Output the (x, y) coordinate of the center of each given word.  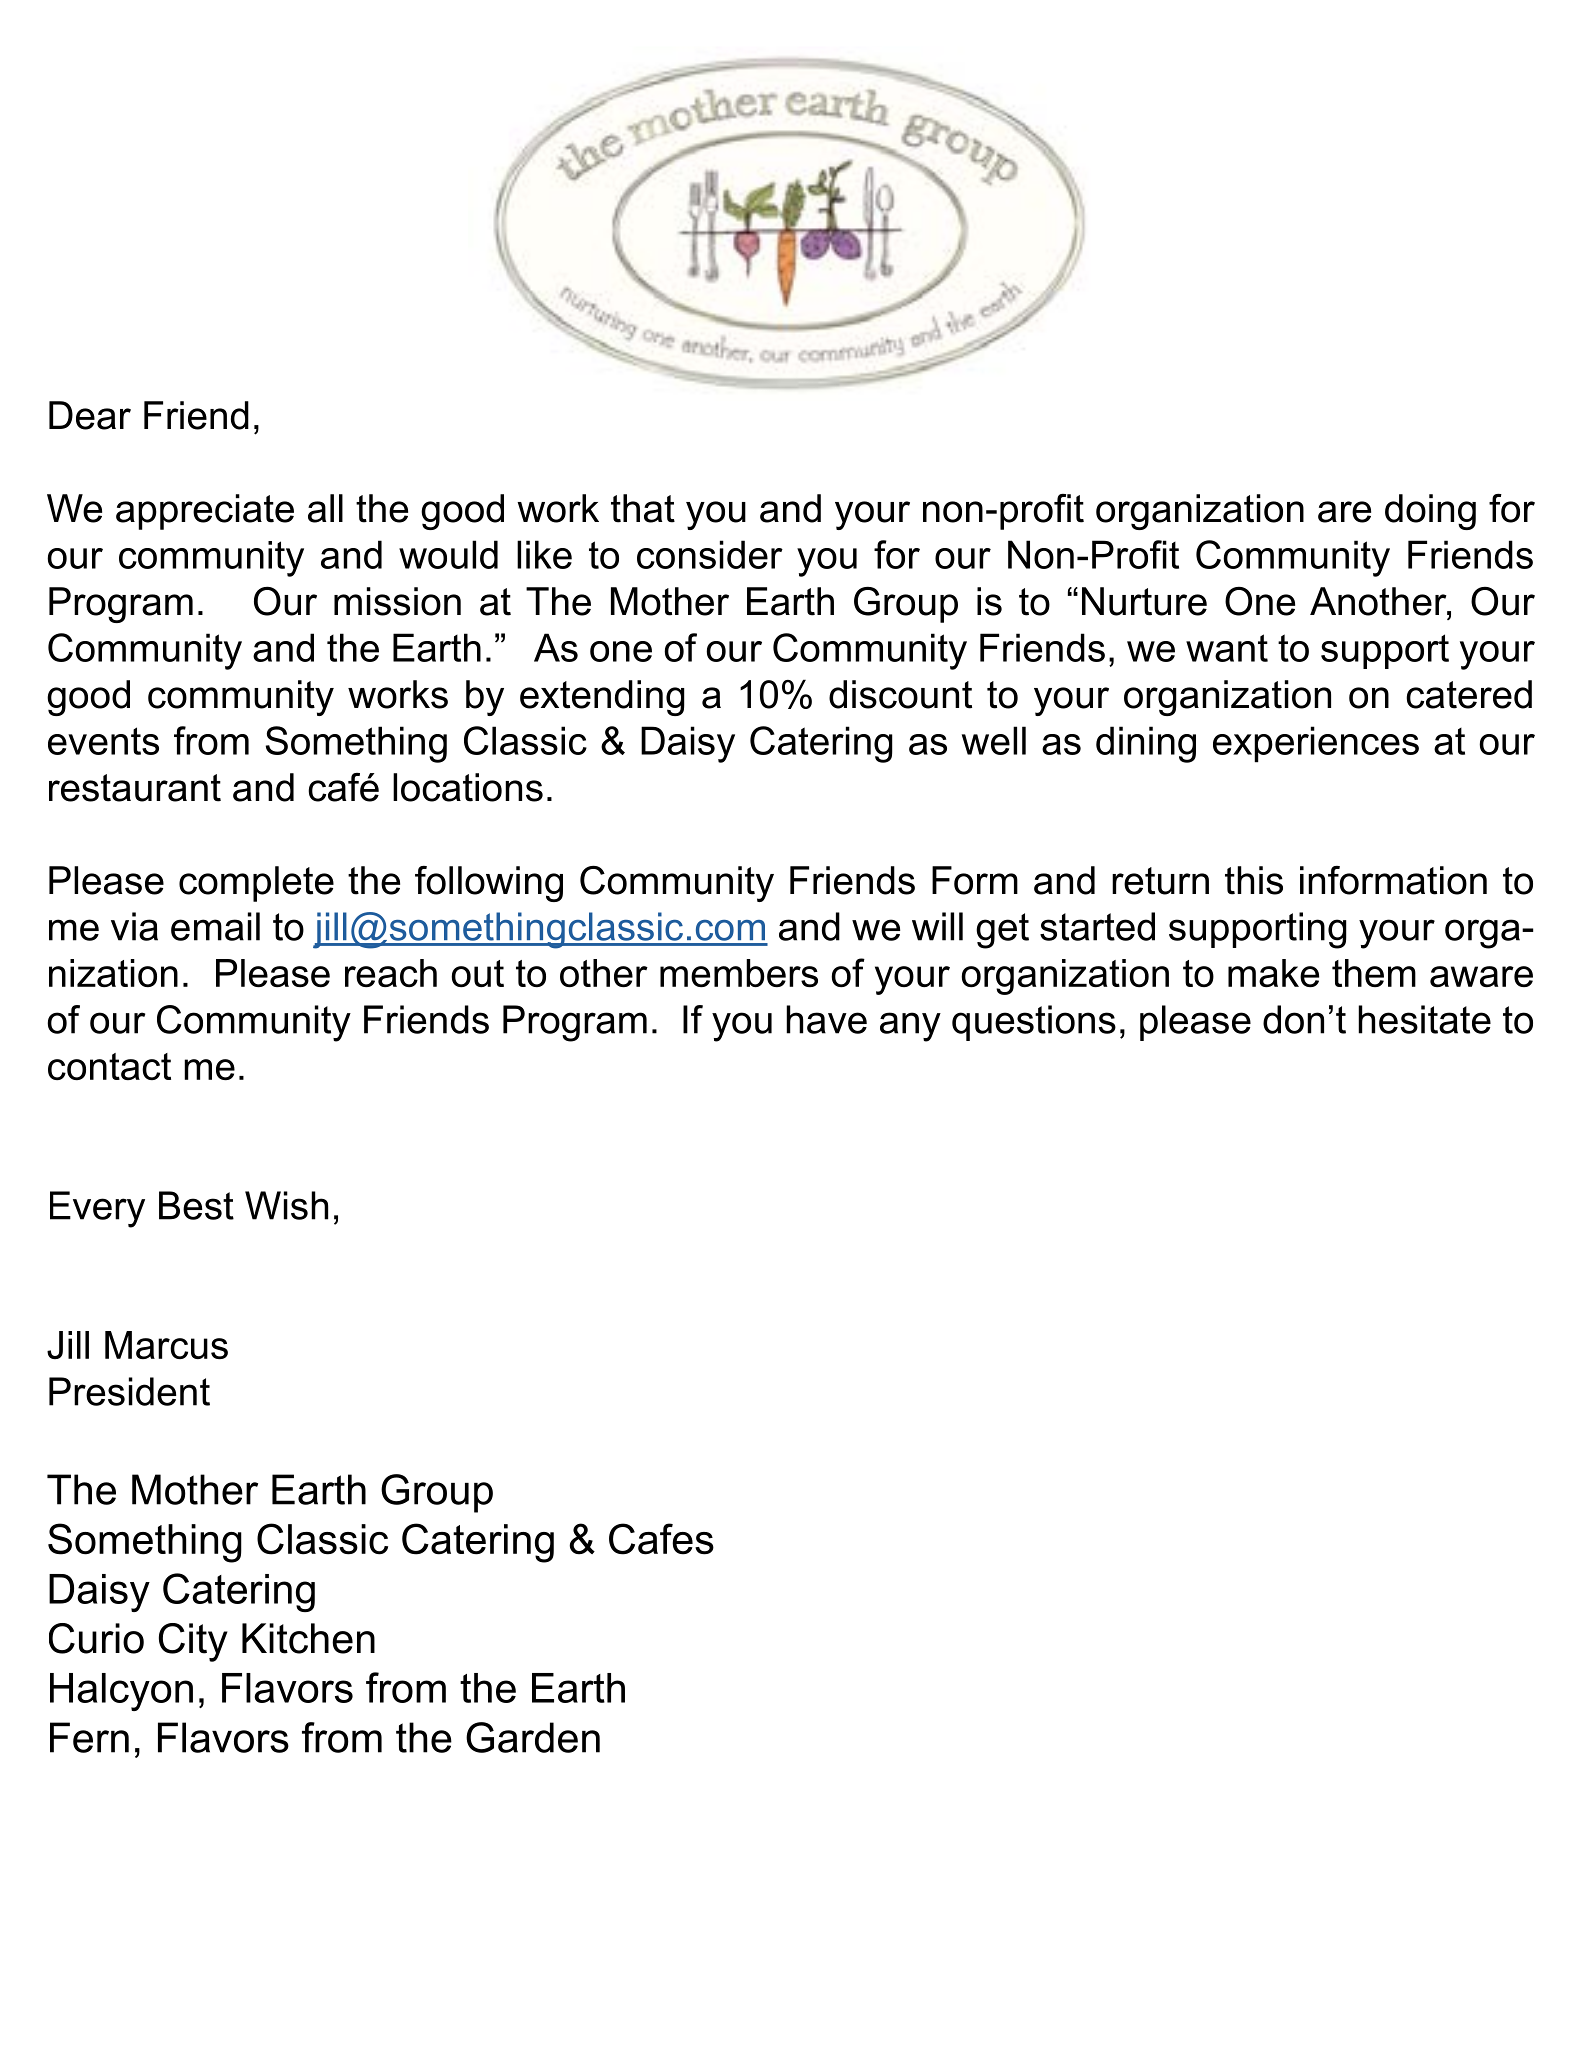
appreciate (205, 512)
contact (109, 1066)
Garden (533, 1737)
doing (1430, 512)
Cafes (661, 1539)
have (826, 1019)
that (643, 508)
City (193, 1642)
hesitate (1424, 1019)
